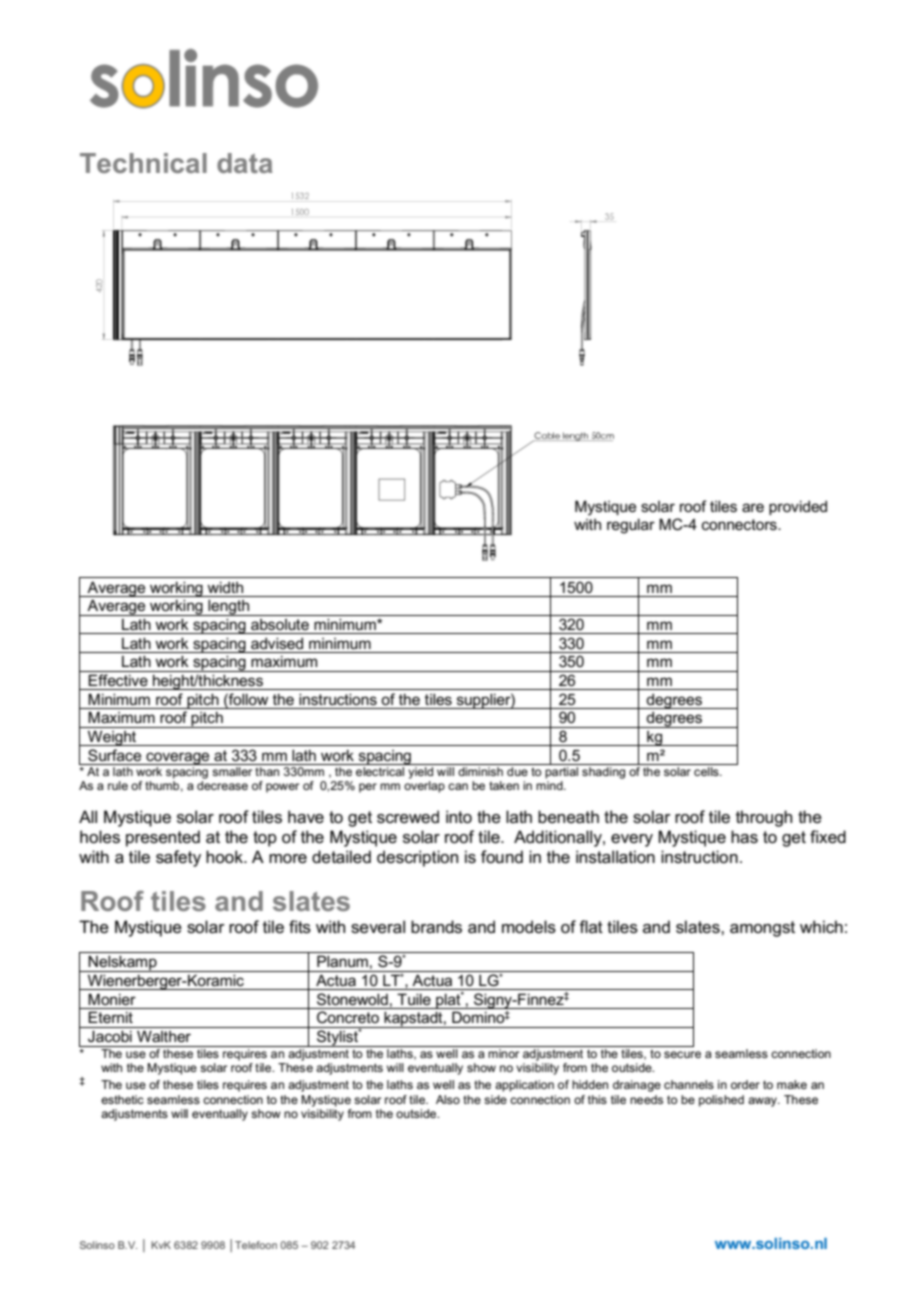  I want to click on diminish, so click(480, 771).
